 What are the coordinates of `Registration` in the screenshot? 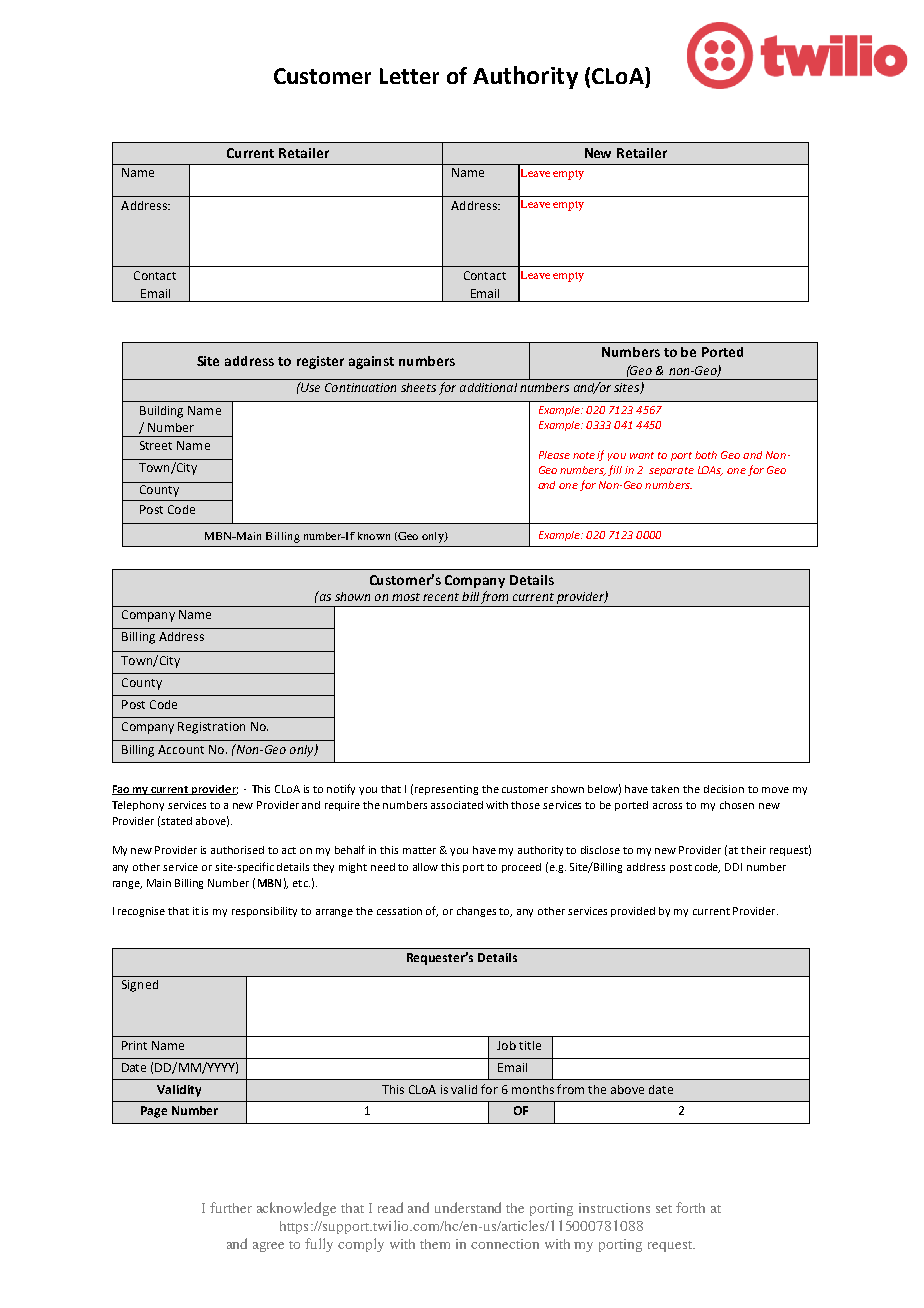 It's located at (211, 728).
